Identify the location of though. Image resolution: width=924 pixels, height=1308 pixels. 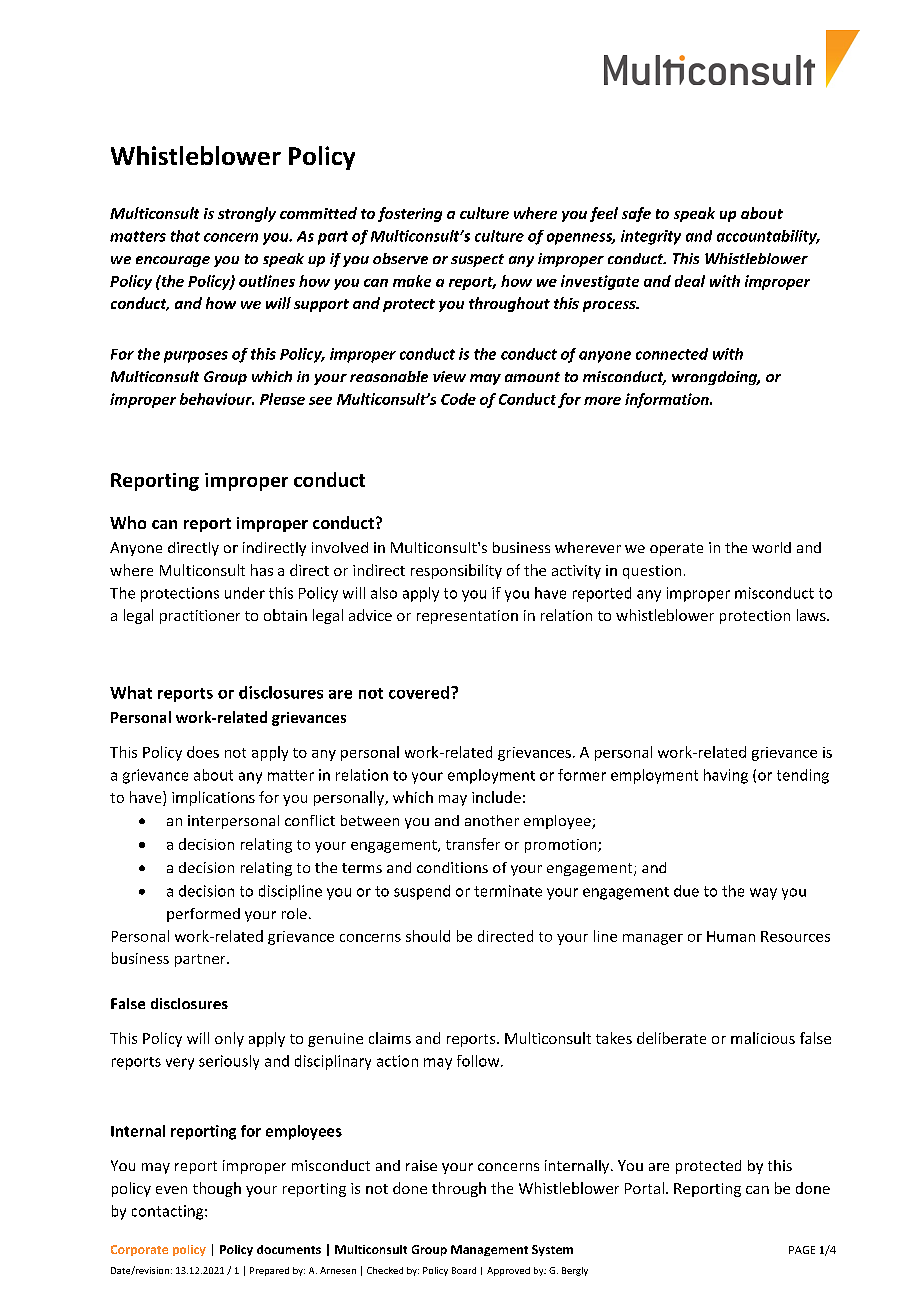
(217, 1189).
